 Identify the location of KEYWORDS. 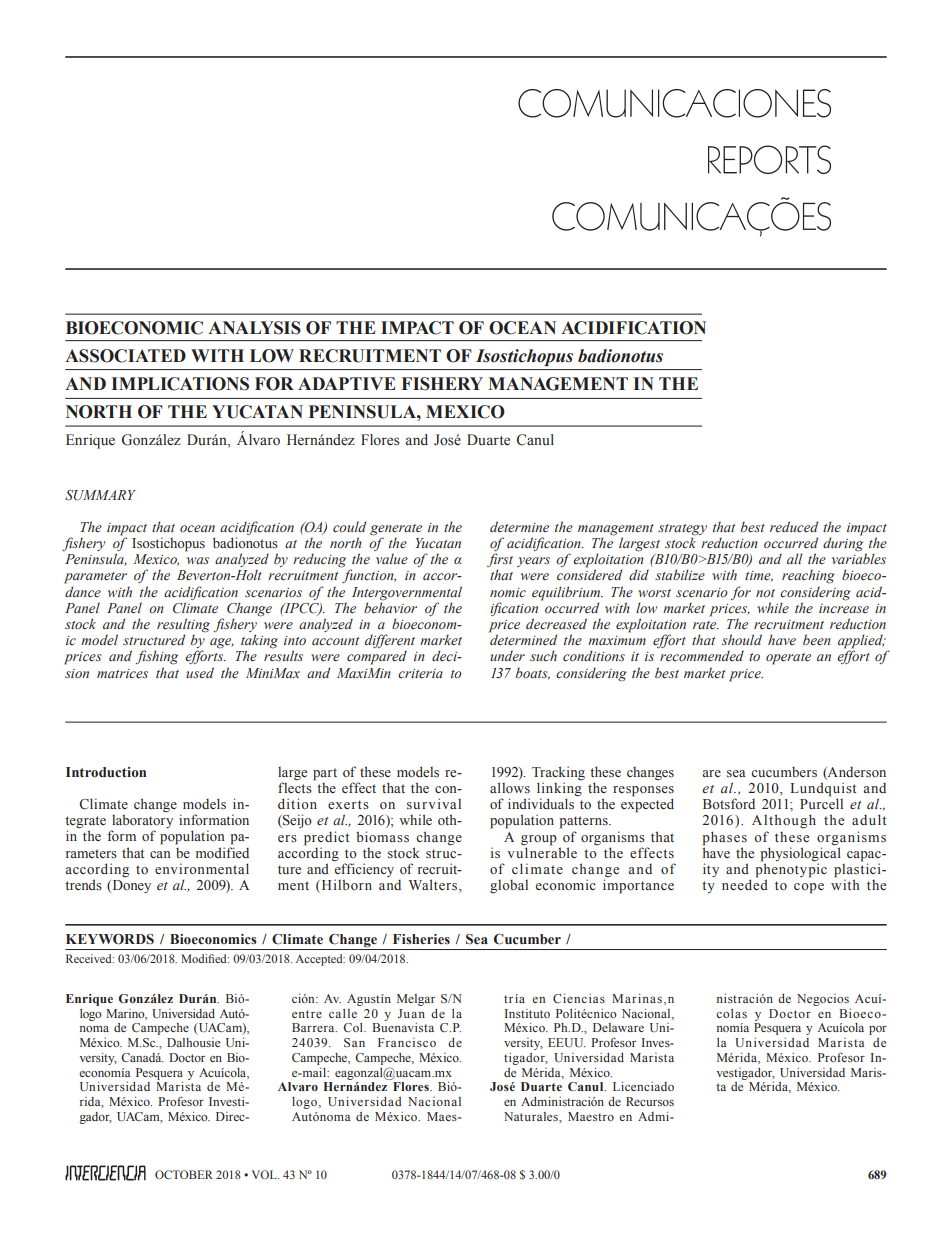
(110, 939).
